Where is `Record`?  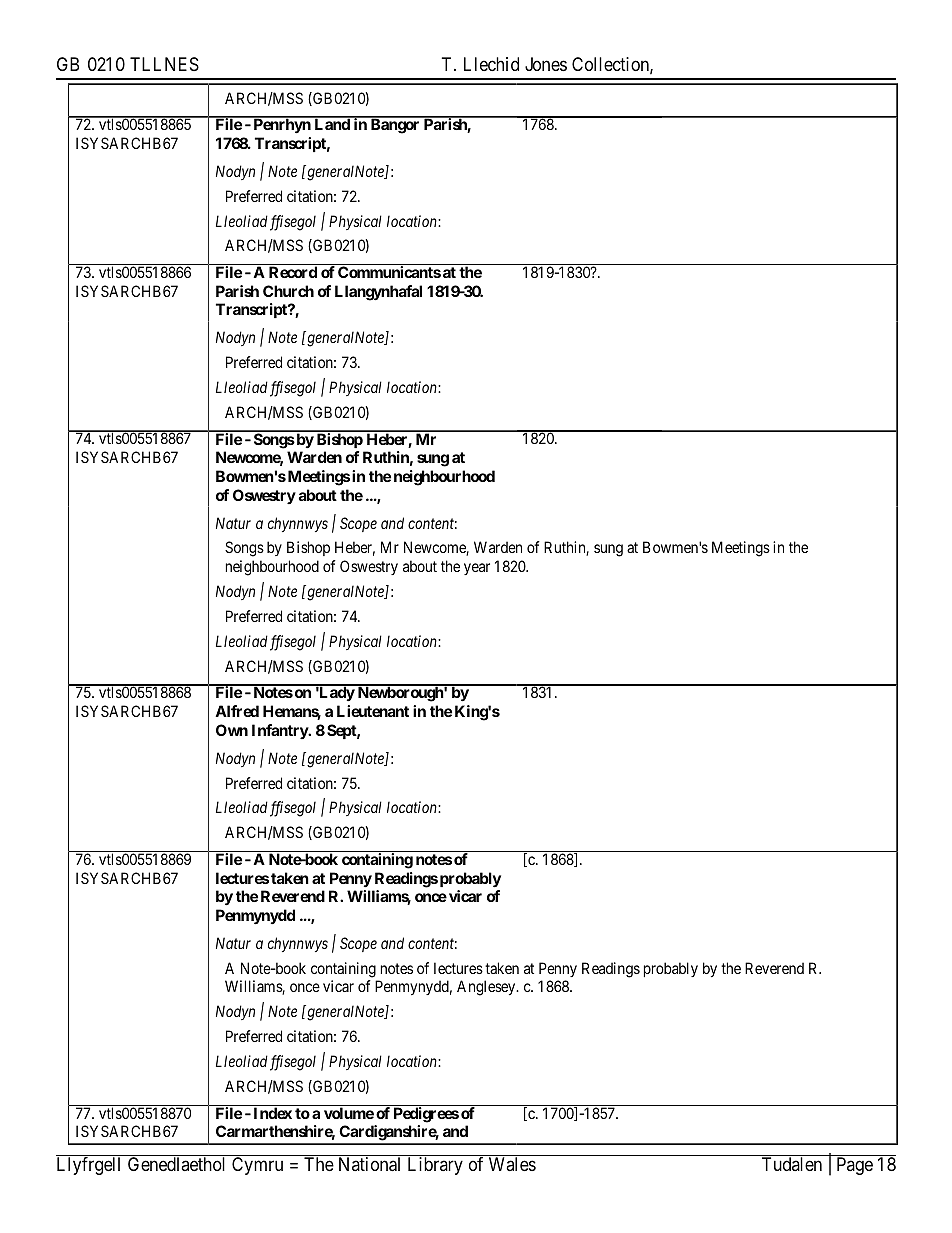 Record is located at coordinates (293, 272).
